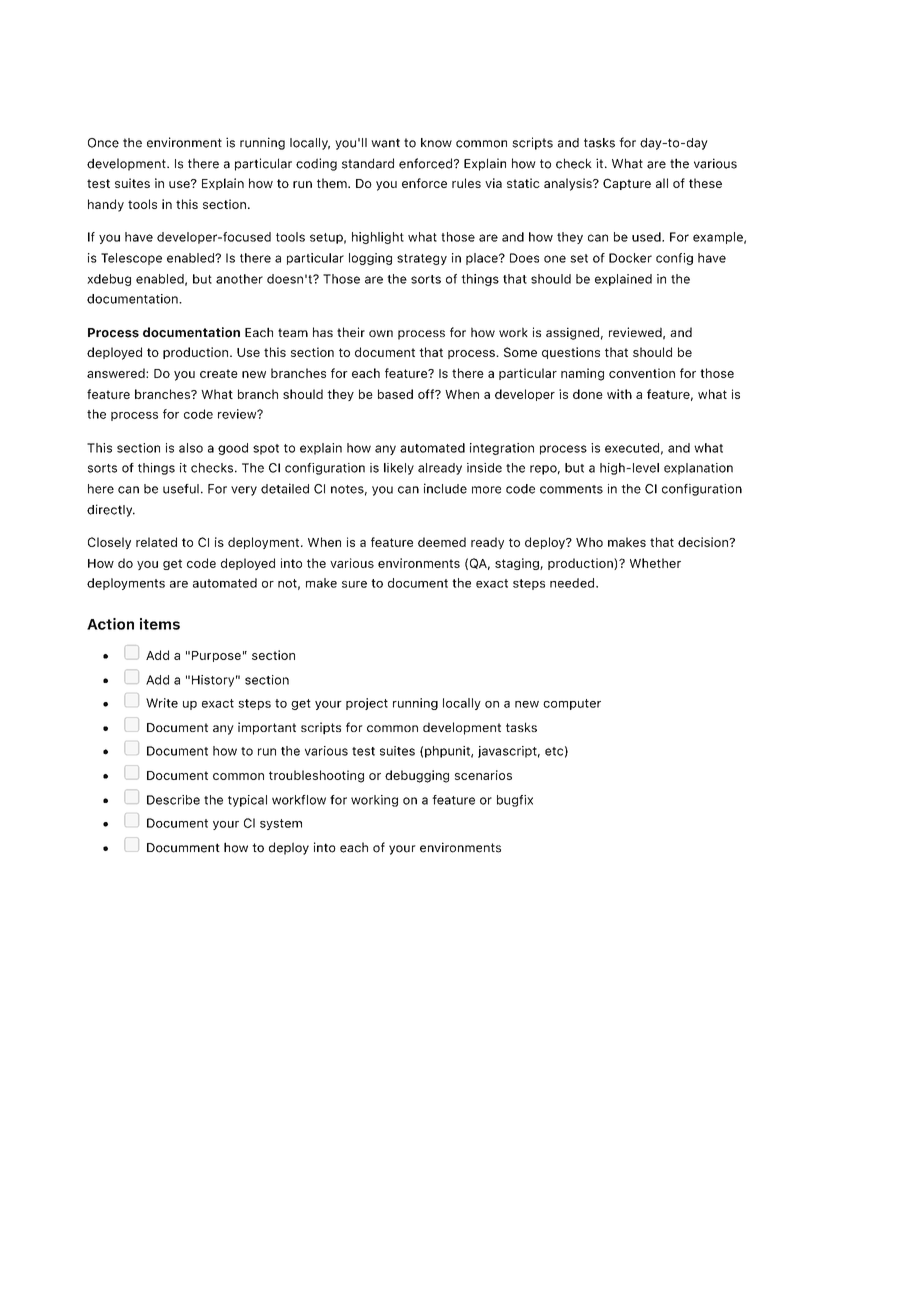  What do you see at coordinates (395, 394) in the screenshot?
I see `based` at bounding box center [395, 394].
